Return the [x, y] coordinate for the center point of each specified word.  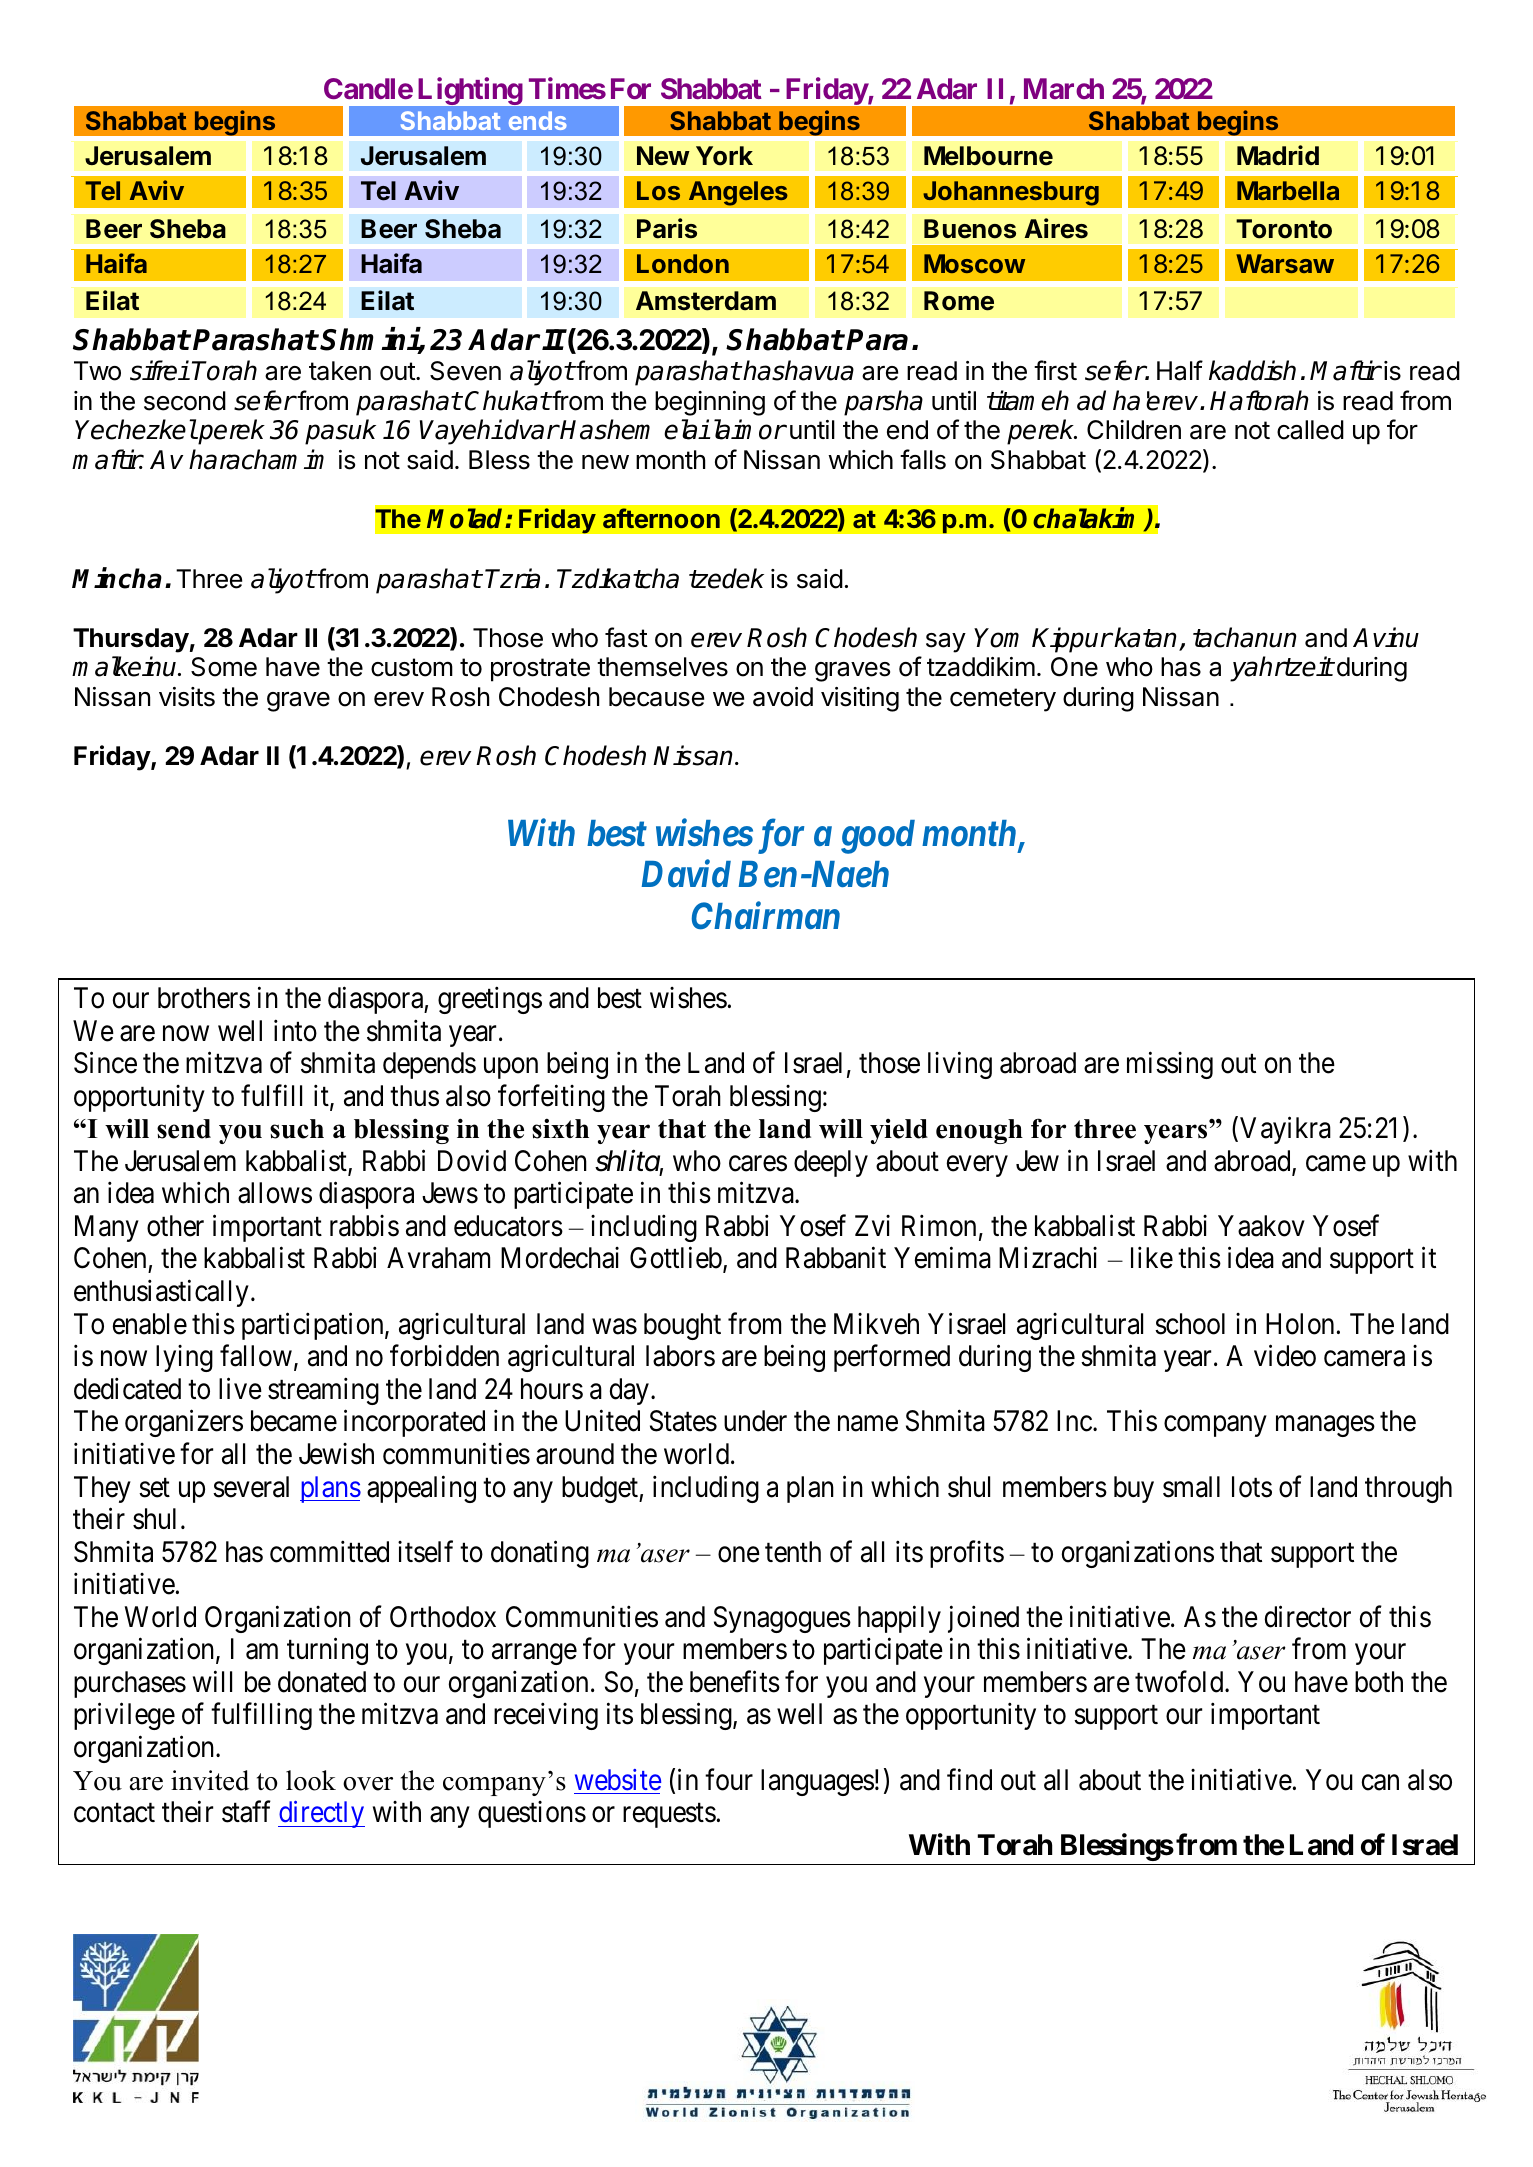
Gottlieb [676, 1258]
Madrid [1278, 155]
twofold [1180, 1681]
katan [1147, 638]
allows [275, 1193]
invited [210, 1780]
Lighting [470, 91]
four [729, 1779]
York [724, 156]
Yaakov [1261, 1226]
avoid [783, 697]
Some [224, 667]
